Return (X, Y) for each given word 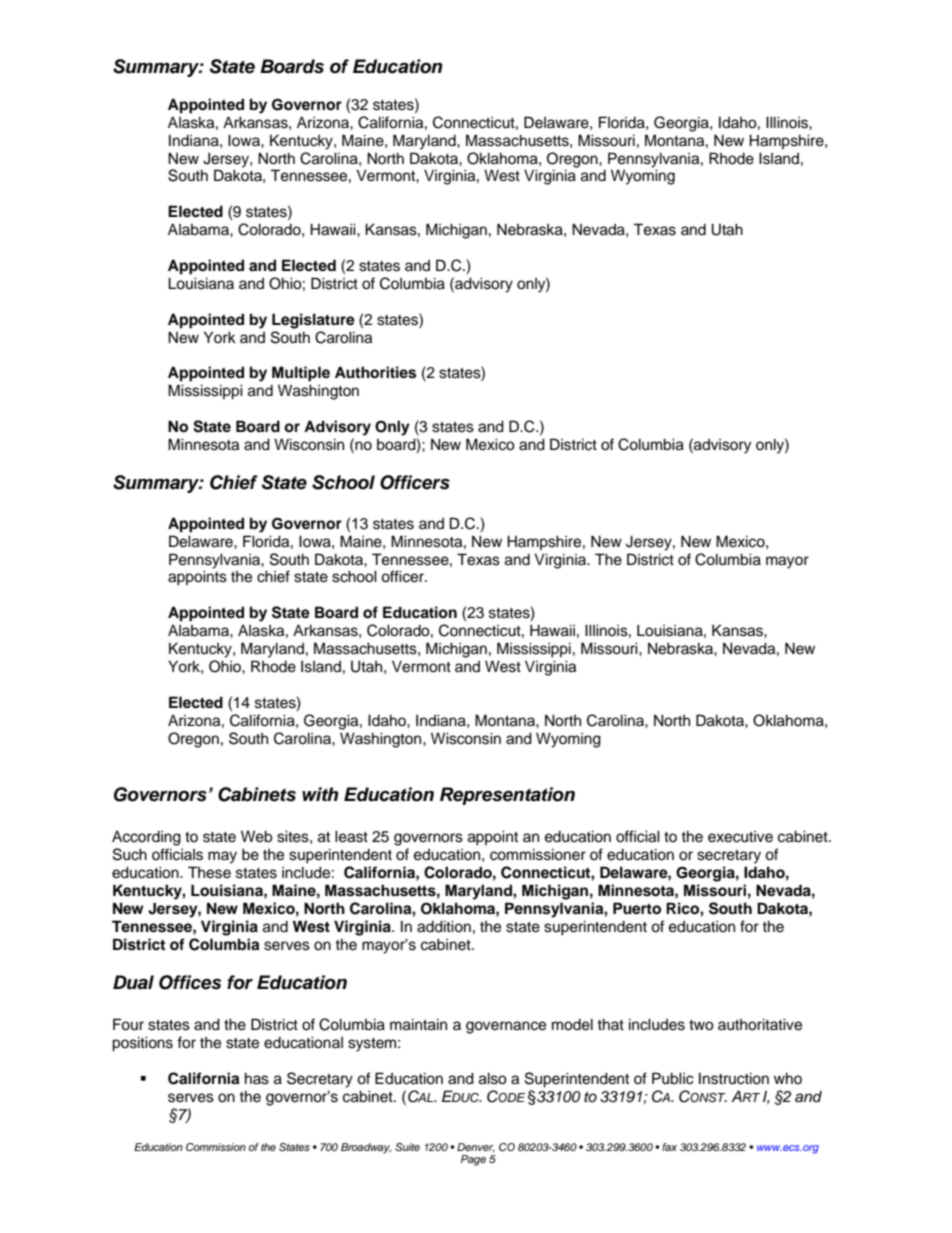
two (701, 1025)
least (351, 836)
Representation (507, 796)
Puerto (637, 908)
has (257, 1078)
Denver (476, 1148)
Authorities (375, 372)
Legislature (313, 321)
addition (444, 926)
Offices (190, 982)
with (320, 794)
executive (740, 837)
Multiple (301, 374)
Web (256, 836)
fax (669, 1147)
